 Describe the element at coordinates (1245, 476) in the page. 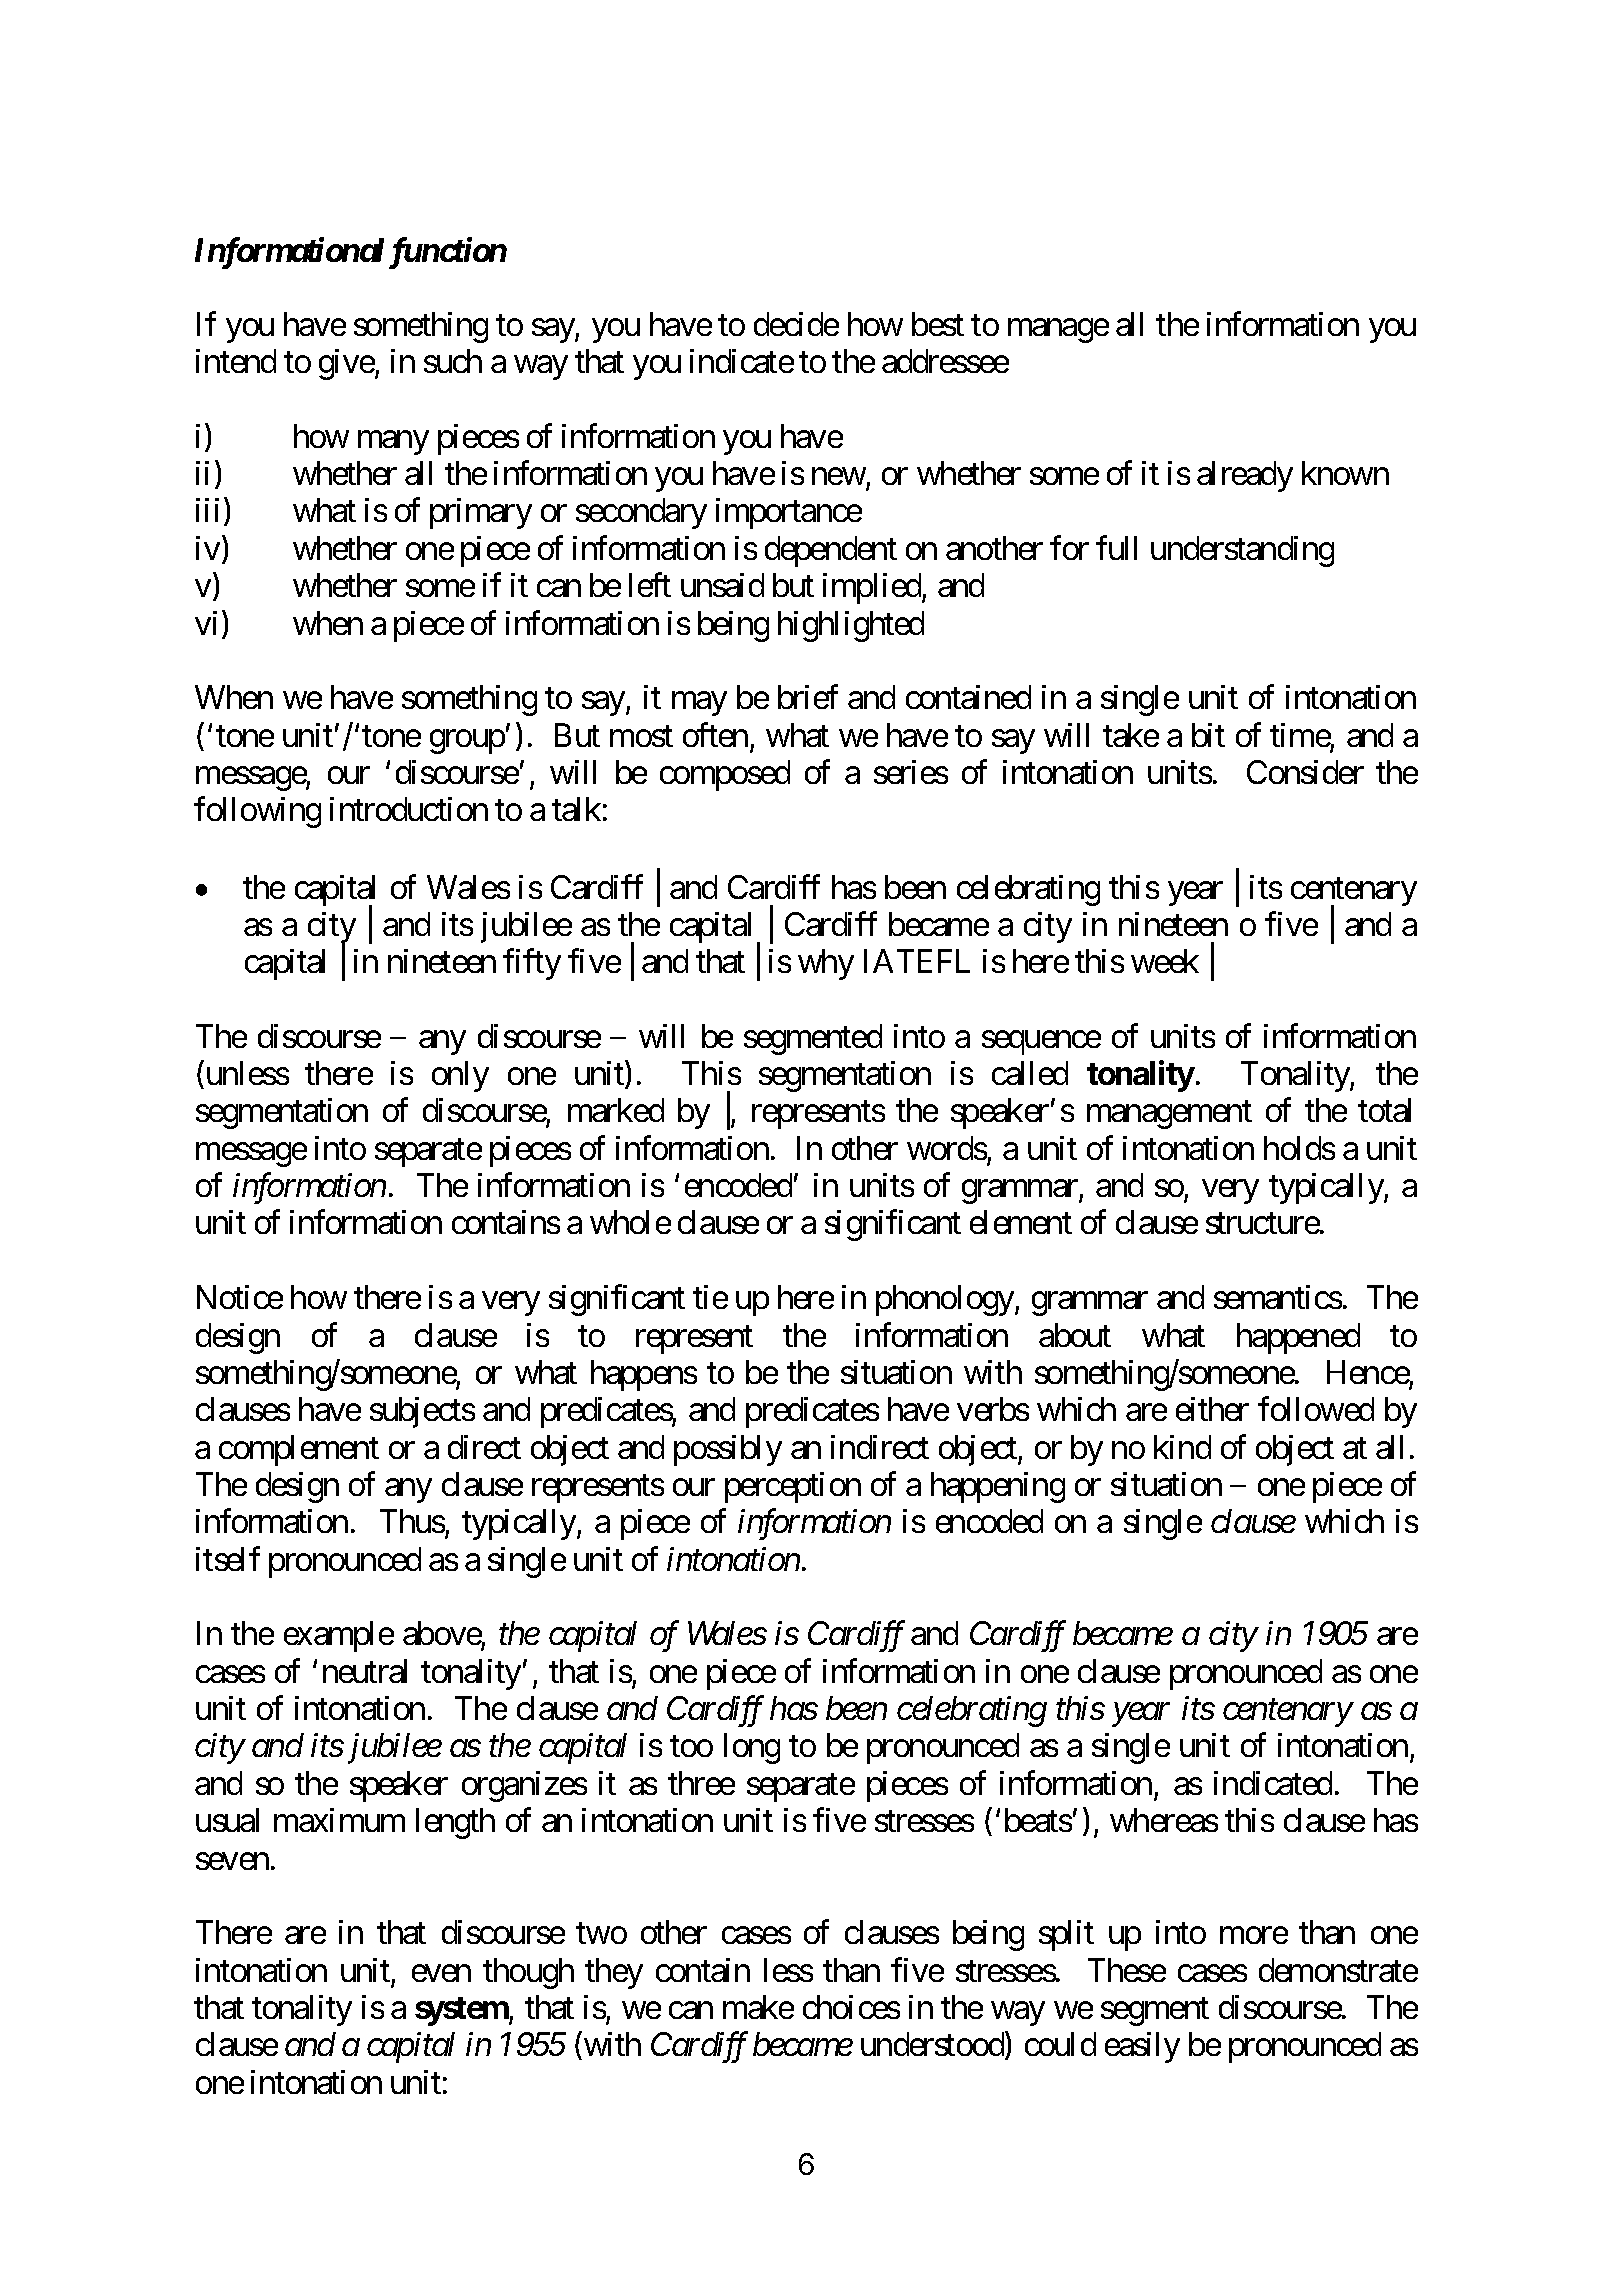

I see `already` at that location.
